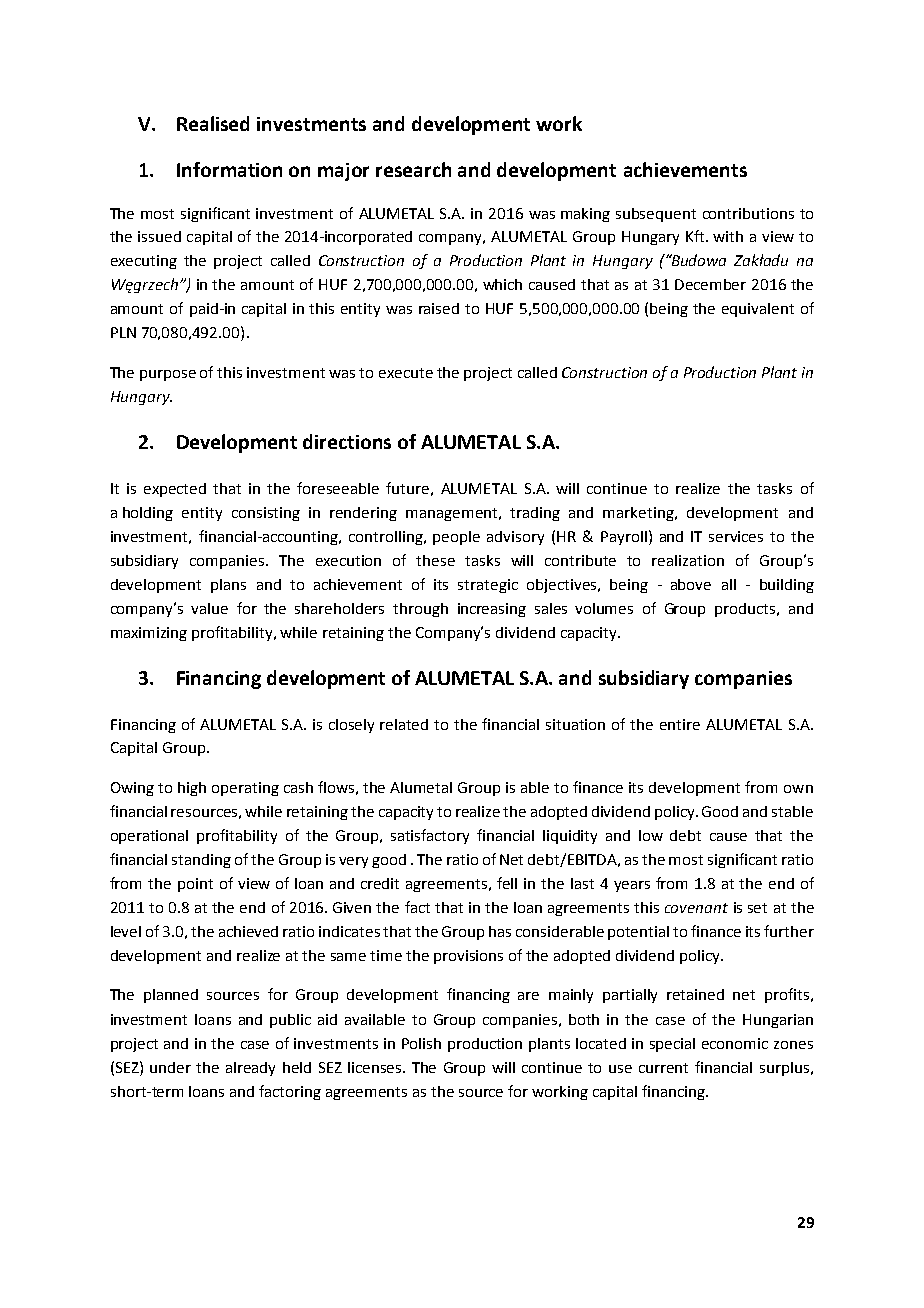 This document has width=924, height=1308. I want to click on high, so click(192, 789).
